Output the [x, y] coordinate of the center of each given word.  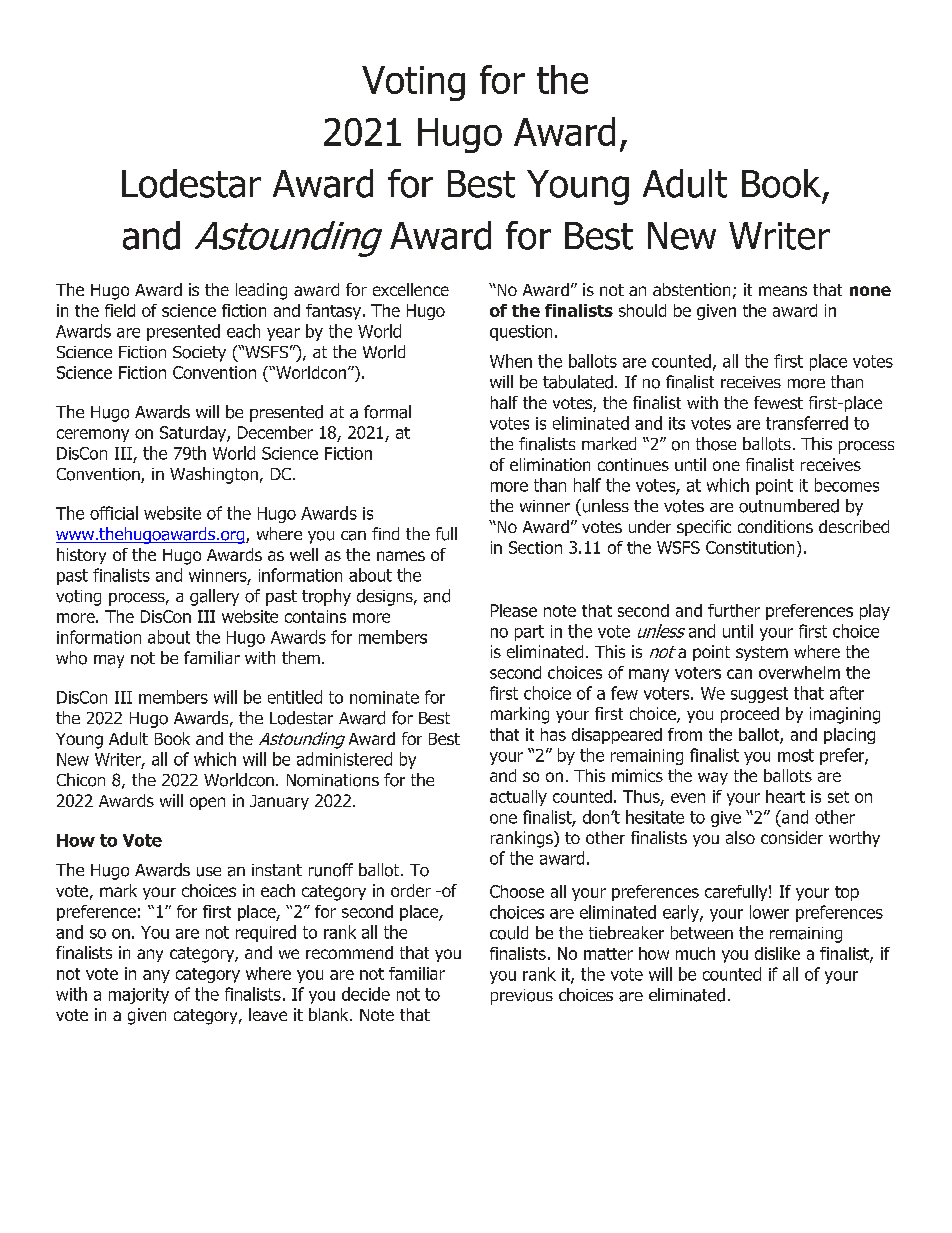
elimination [550, 464]
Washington [214, 475]
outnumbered [789, 506]
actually [518, 798]
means [783, 291]
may [109, 661]
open [207, 803]
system [762, 653]
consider [792, 837]
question [521, 333]
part [529, 633]
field [120, 310]
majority [139, 996]
